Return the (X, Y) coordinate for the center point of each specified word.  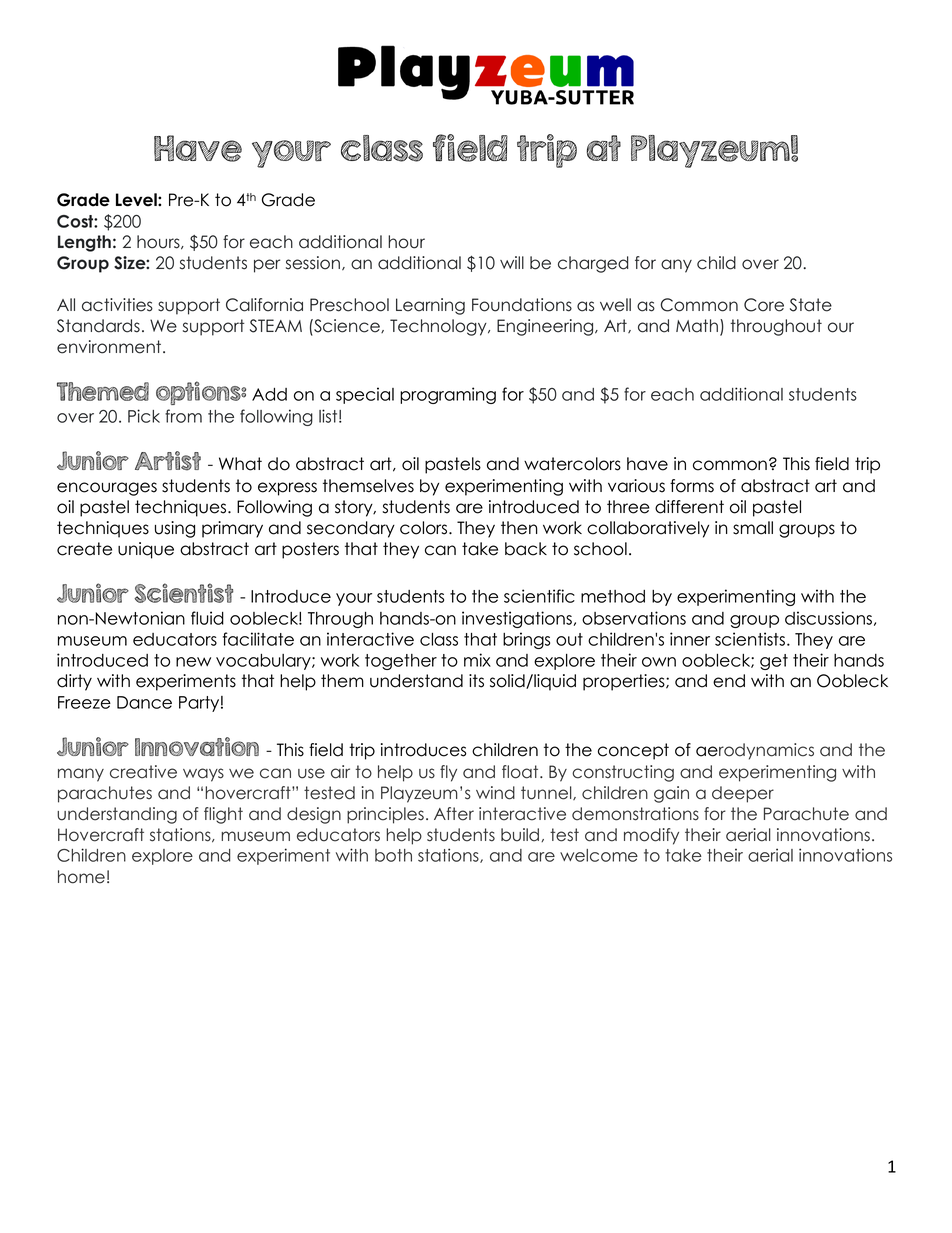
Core (764, 305)
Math (697, 326)
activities (117, 305)
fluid (207, 618)
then (519, 528)
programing (448, 395)
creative (143, 772)
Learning (430, 306)
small (753, 528)
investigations (517, 619)
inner (690, 639)
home (81, 877)
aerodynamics (755, 751)
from (183, 416)
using (175, 529)
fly (448, 773)
